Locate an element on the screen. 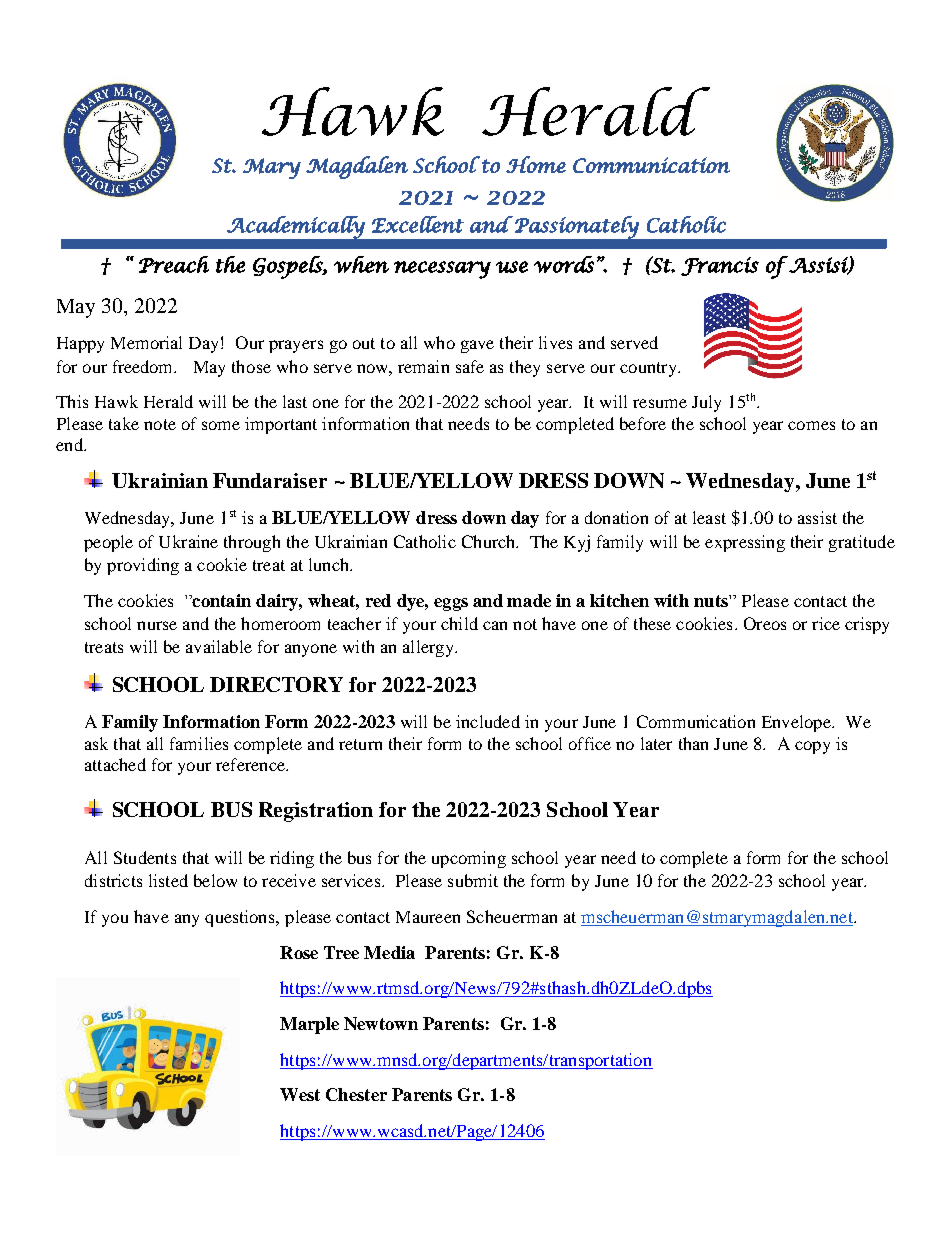  Chester is located at coordinates (356, 1094).
